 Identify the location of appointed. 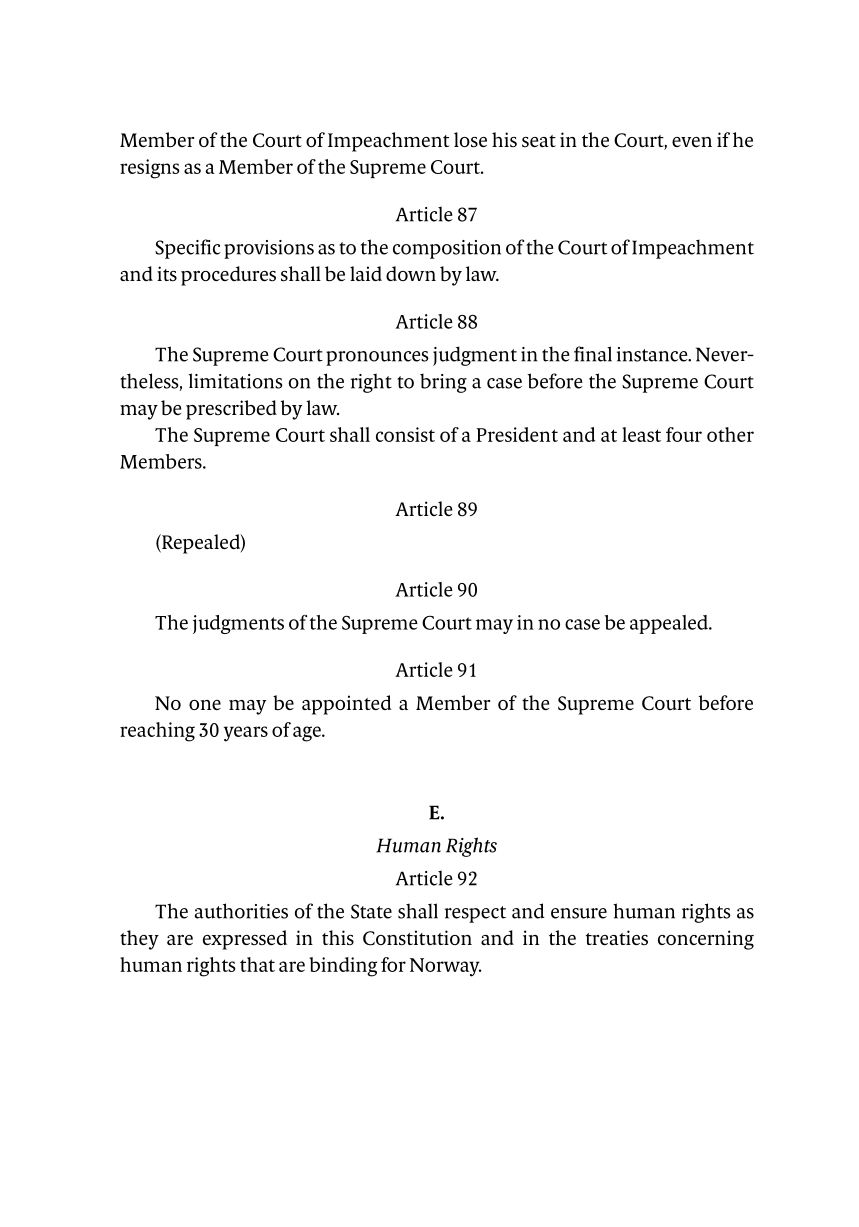
(347, 705).
